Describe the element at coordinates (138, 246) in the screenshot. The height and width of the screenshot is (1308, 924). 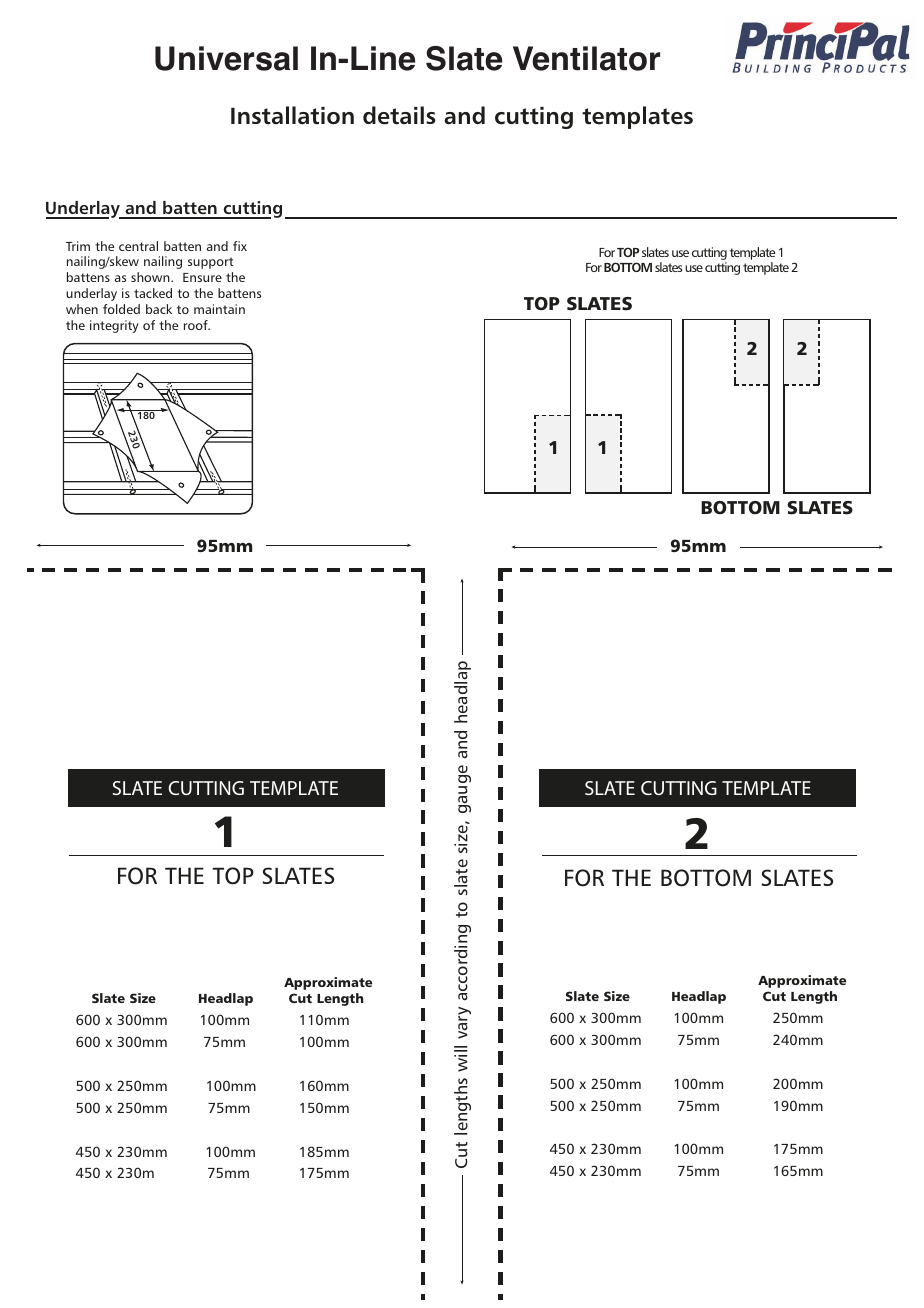
I see `central` at that location.
